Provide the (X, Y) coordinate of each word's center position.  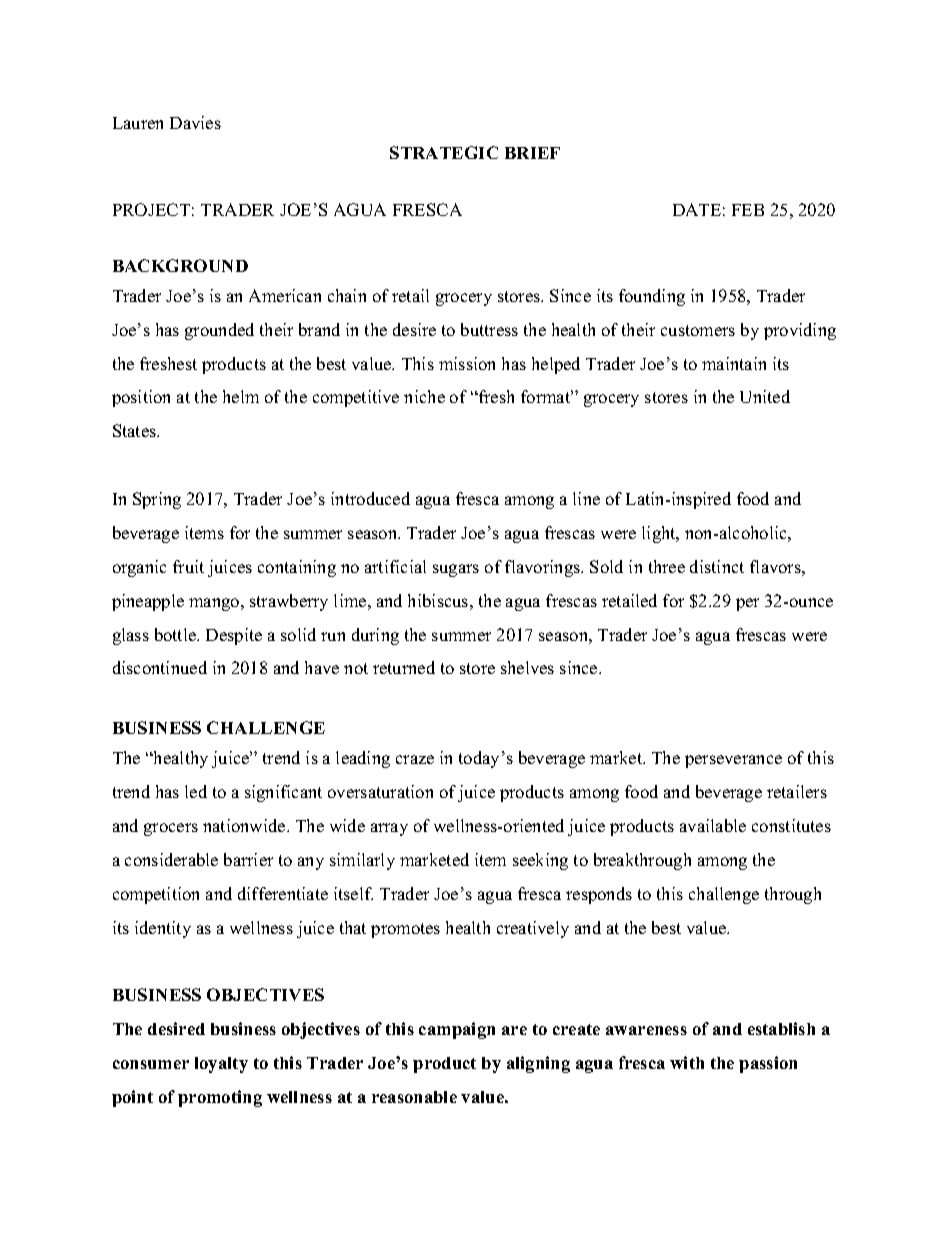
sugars (456, 570)
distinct (717, 566)
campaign (457, 1030)
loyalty (221, 1065)
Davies (195, 122)
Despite (234, 636)
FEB (748, 210)
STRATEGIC (444, 152)
